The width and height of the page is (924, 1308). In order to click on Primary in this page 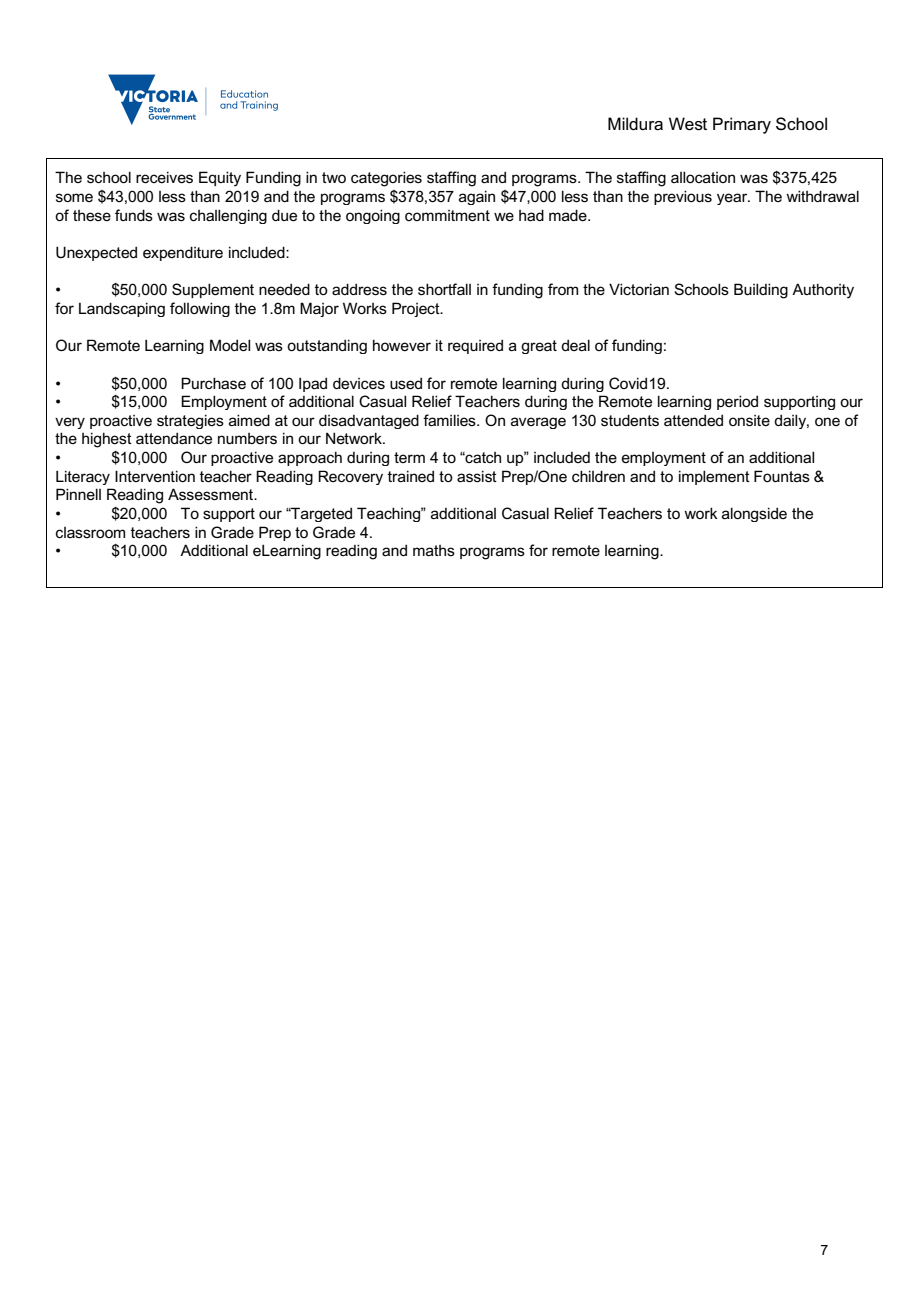, I will do `click(742, 125)`.
